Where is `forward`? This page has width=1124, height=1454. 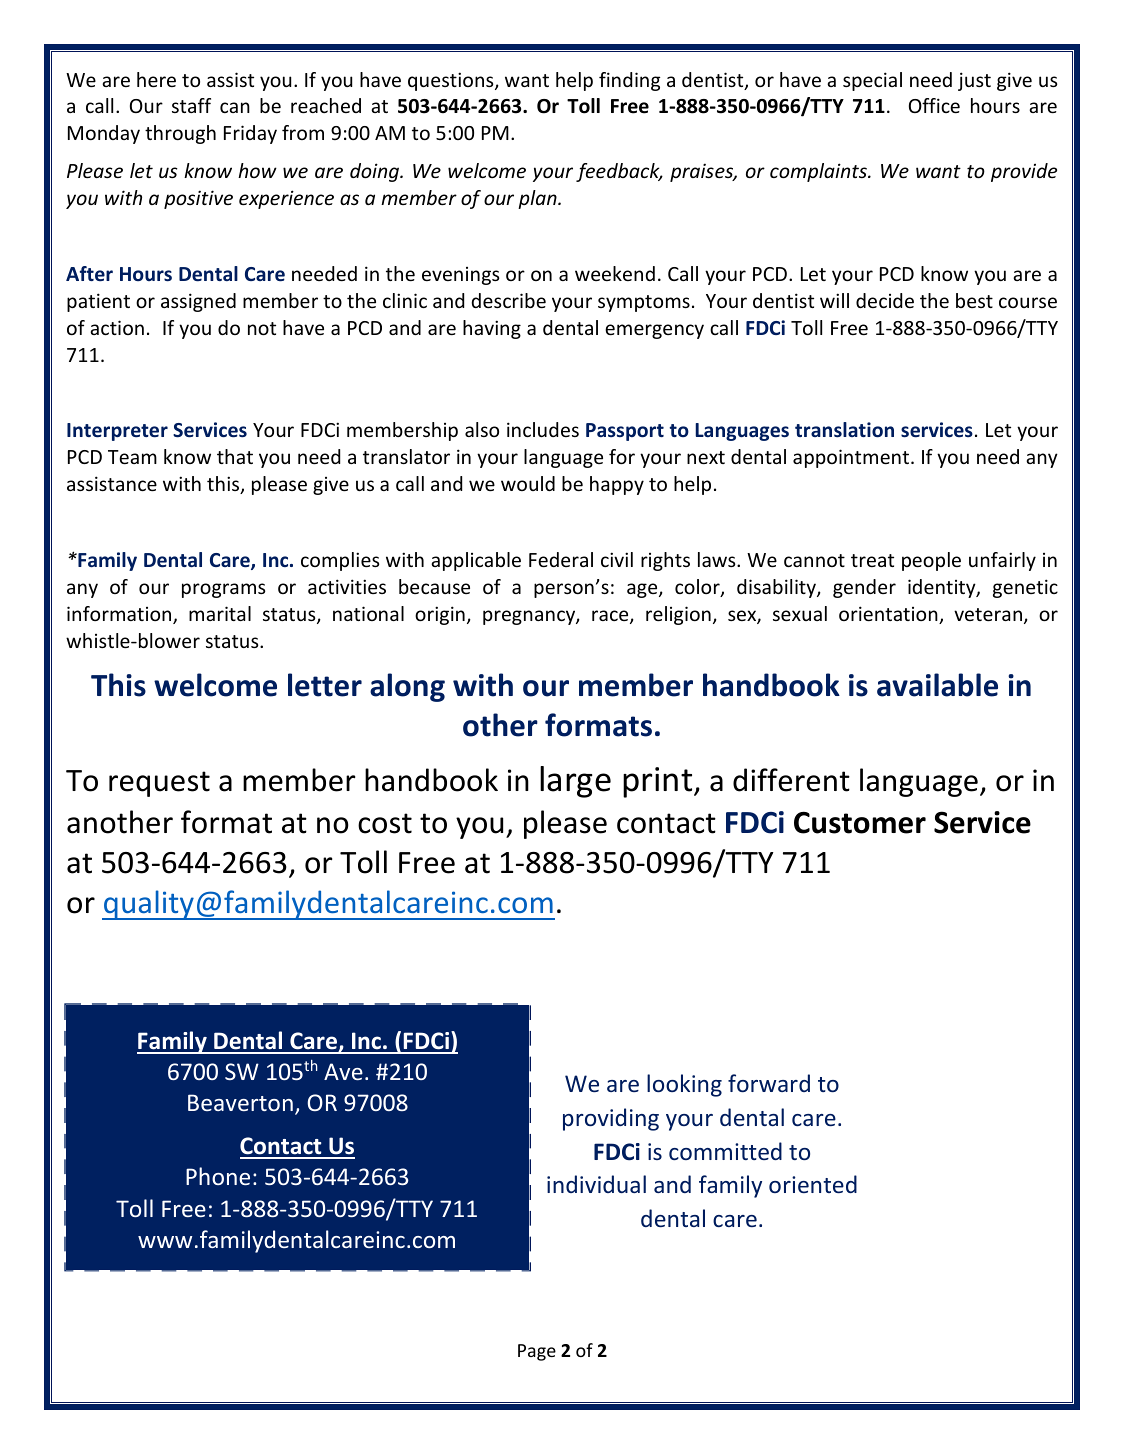 forward is located at coordinates (769, 1083).
